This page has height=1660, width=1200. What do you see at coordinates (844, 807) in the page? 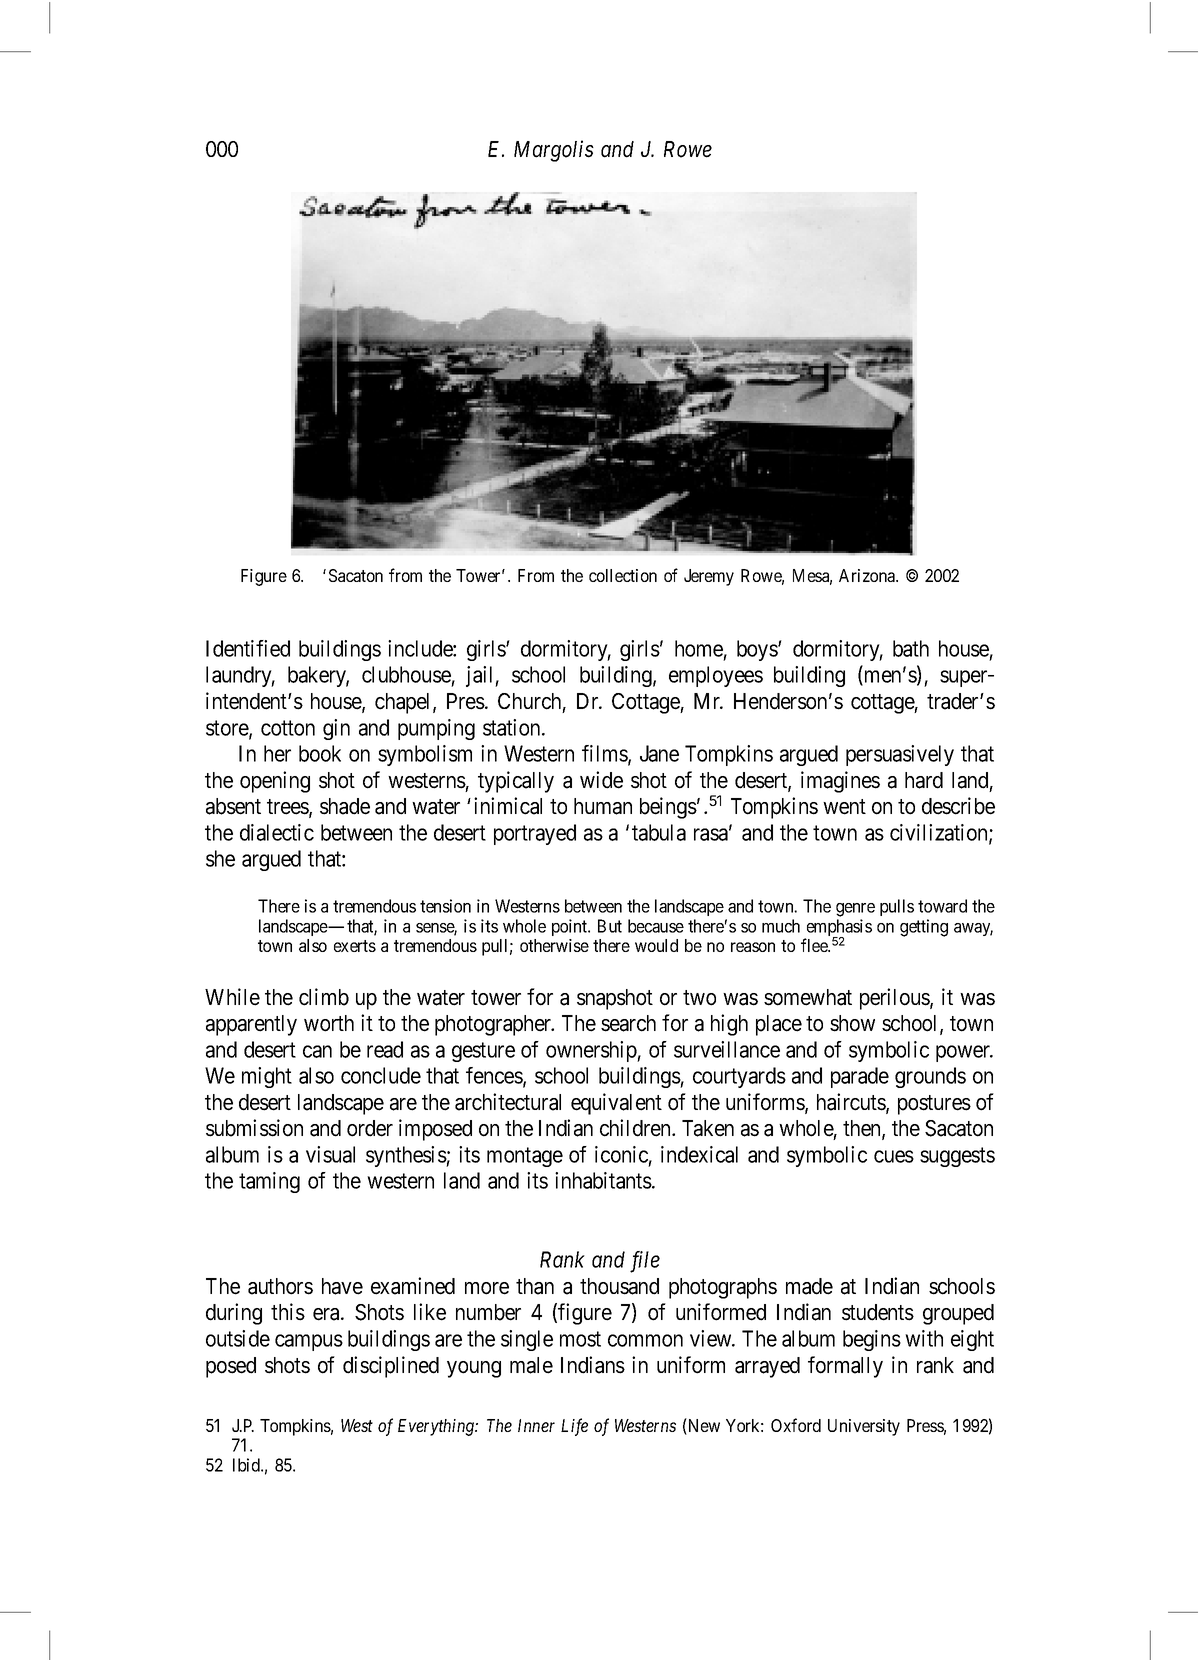
I see `went` at bounding box center [844, 807].
